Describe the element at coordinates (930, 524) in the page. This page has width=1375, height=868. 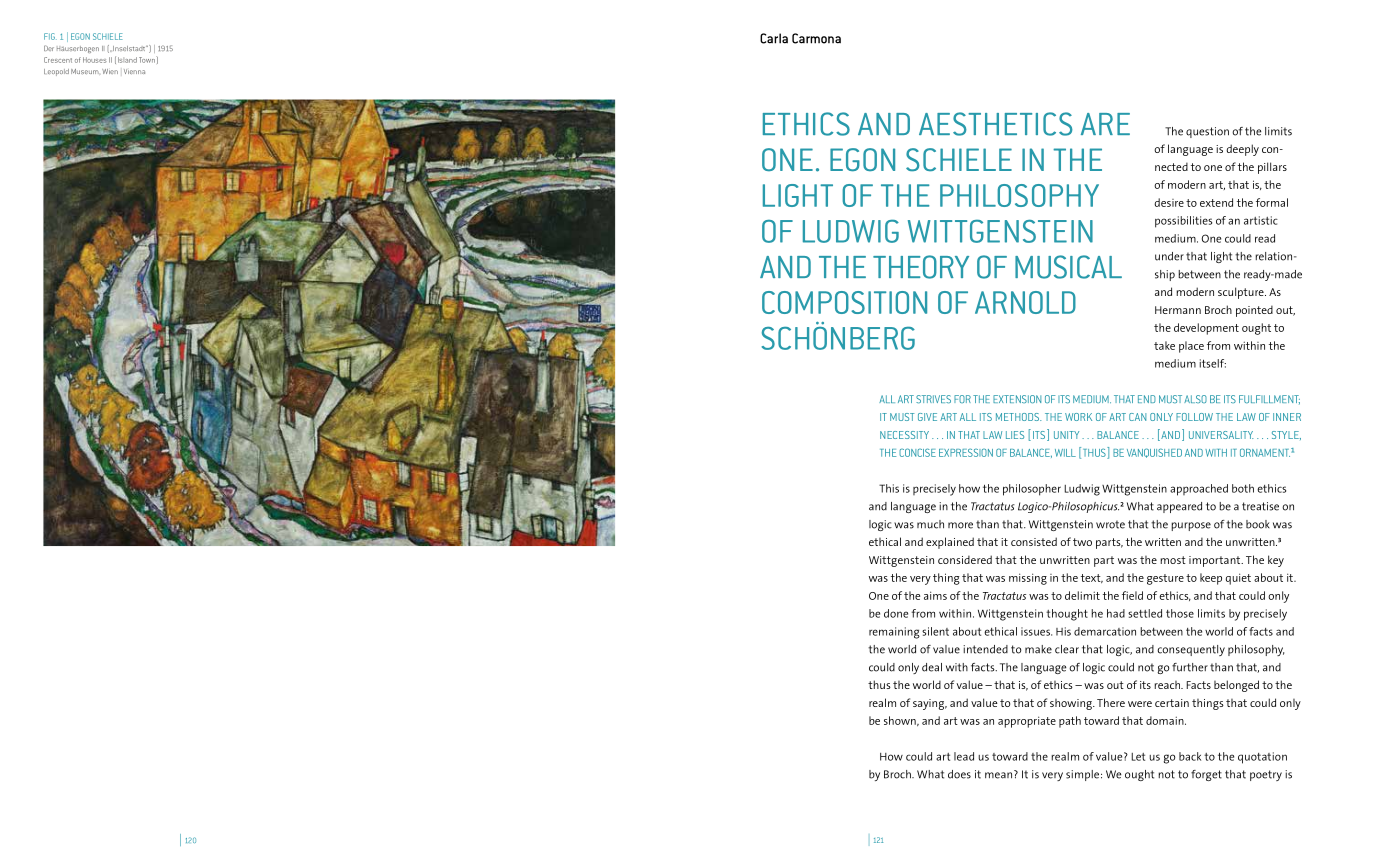
I see `much` at that location.
